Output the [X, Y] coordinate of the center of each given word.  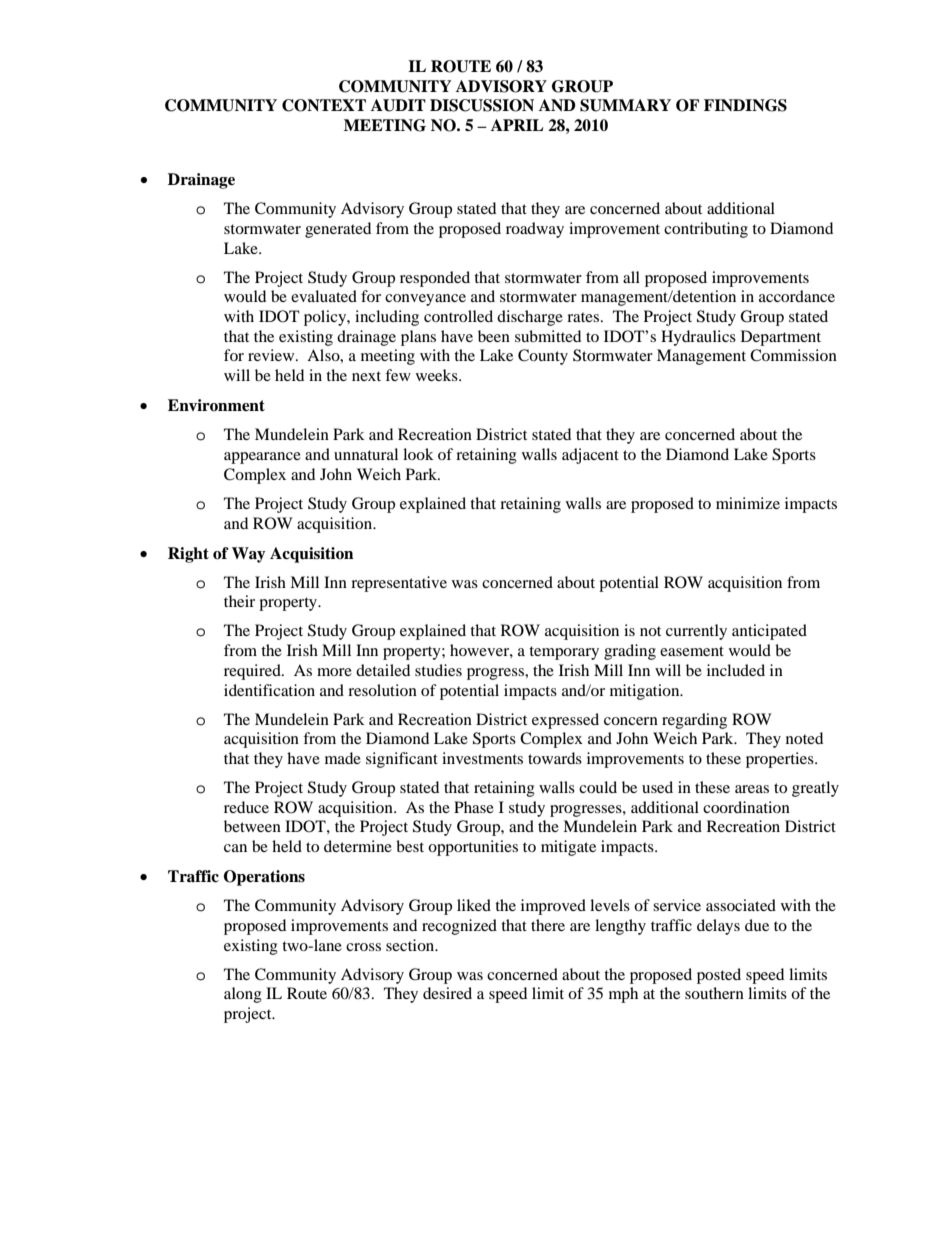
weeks [438, 375]
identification [269, 690]
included [736, 670]
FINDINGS [745, 105]
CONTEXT [324, 105]
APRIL [517, 125]
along [243, 995]
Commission [793, 355]
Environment [216, 405]
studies [438, 670]
